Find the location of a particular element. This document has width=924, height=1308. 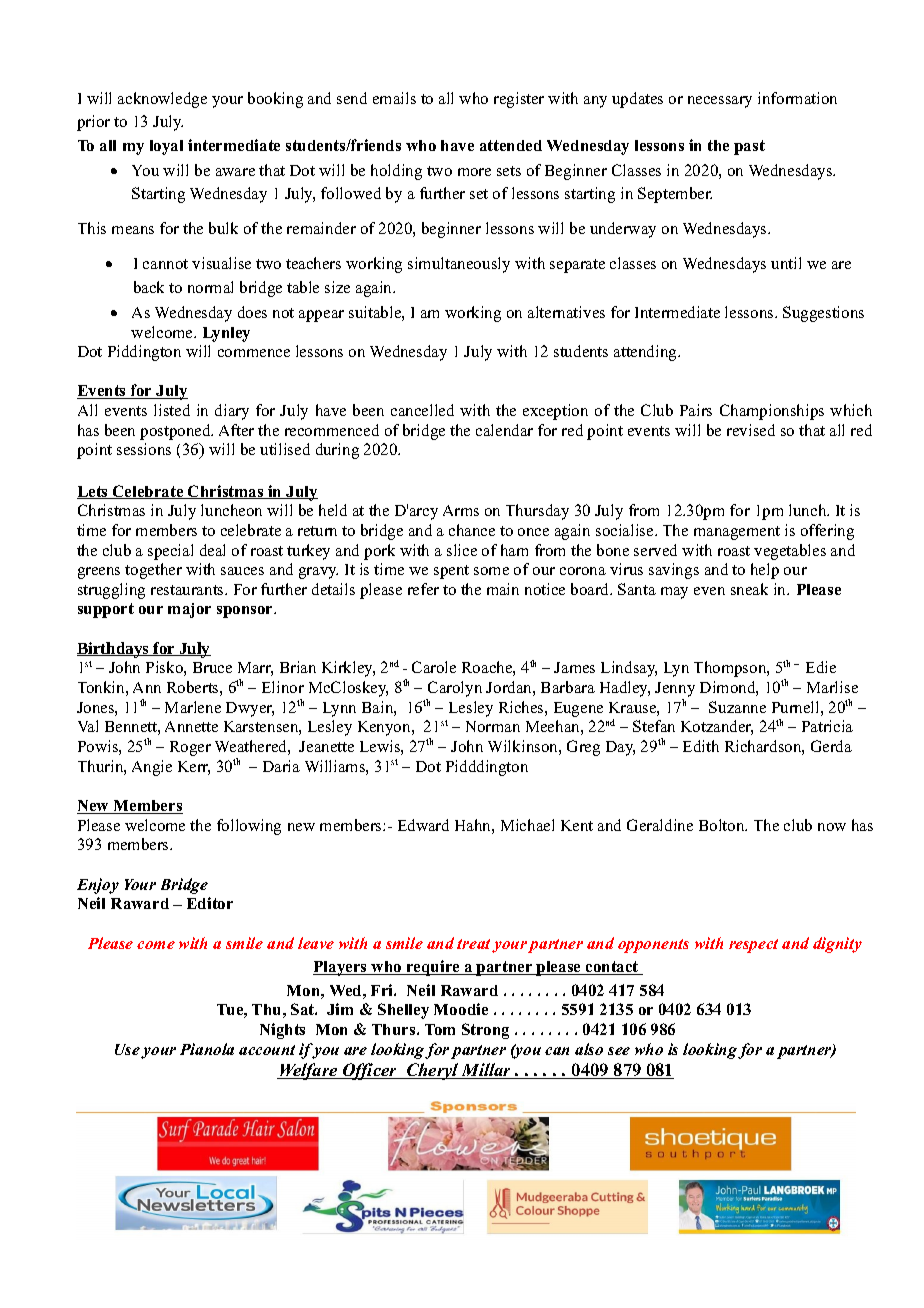

restaurants is located at coordinates (188, 590).
